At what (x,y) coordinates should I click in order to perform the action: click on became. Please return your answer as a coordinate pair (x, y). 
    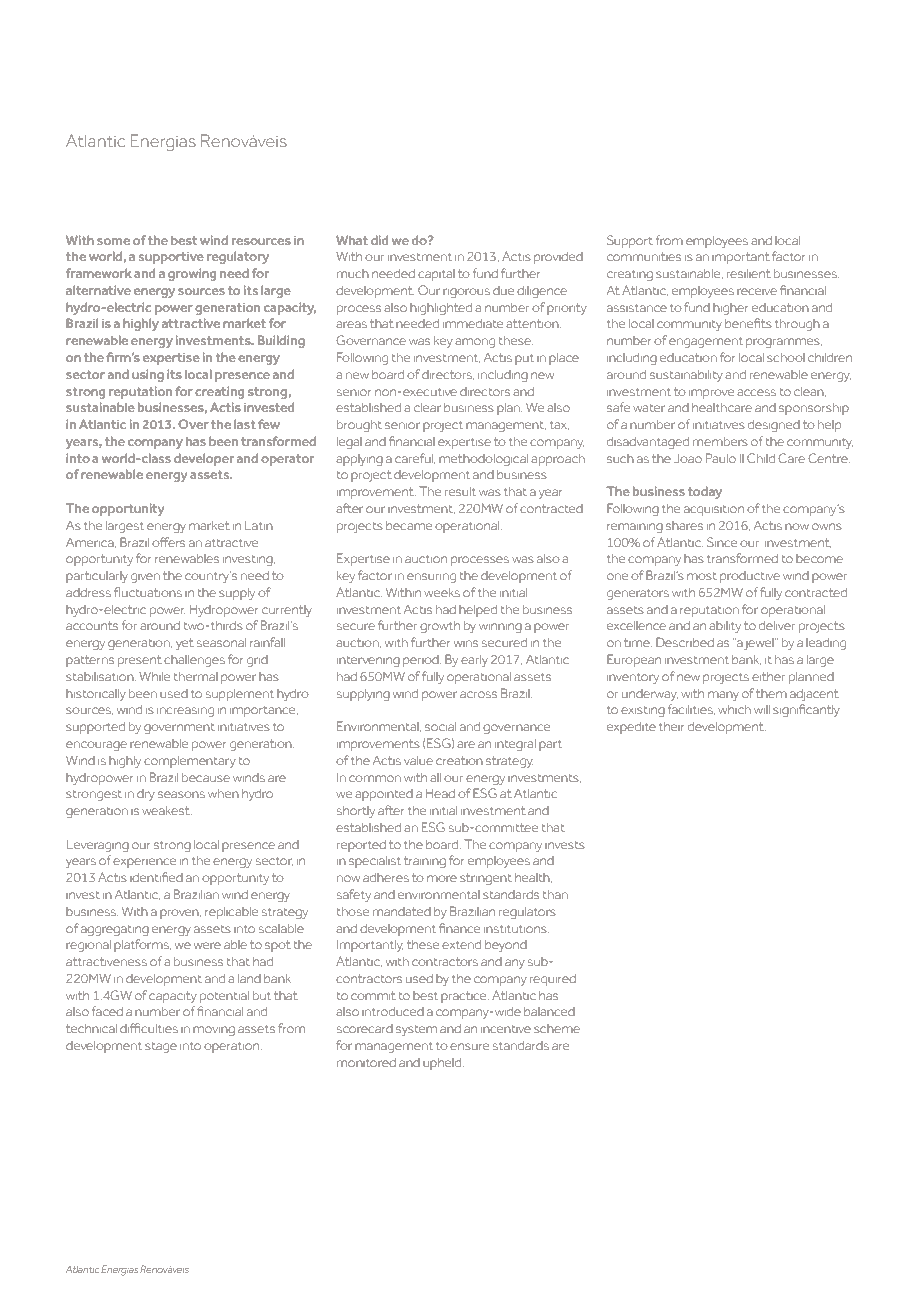
    Looking at the image, I should click on (409, 525).
